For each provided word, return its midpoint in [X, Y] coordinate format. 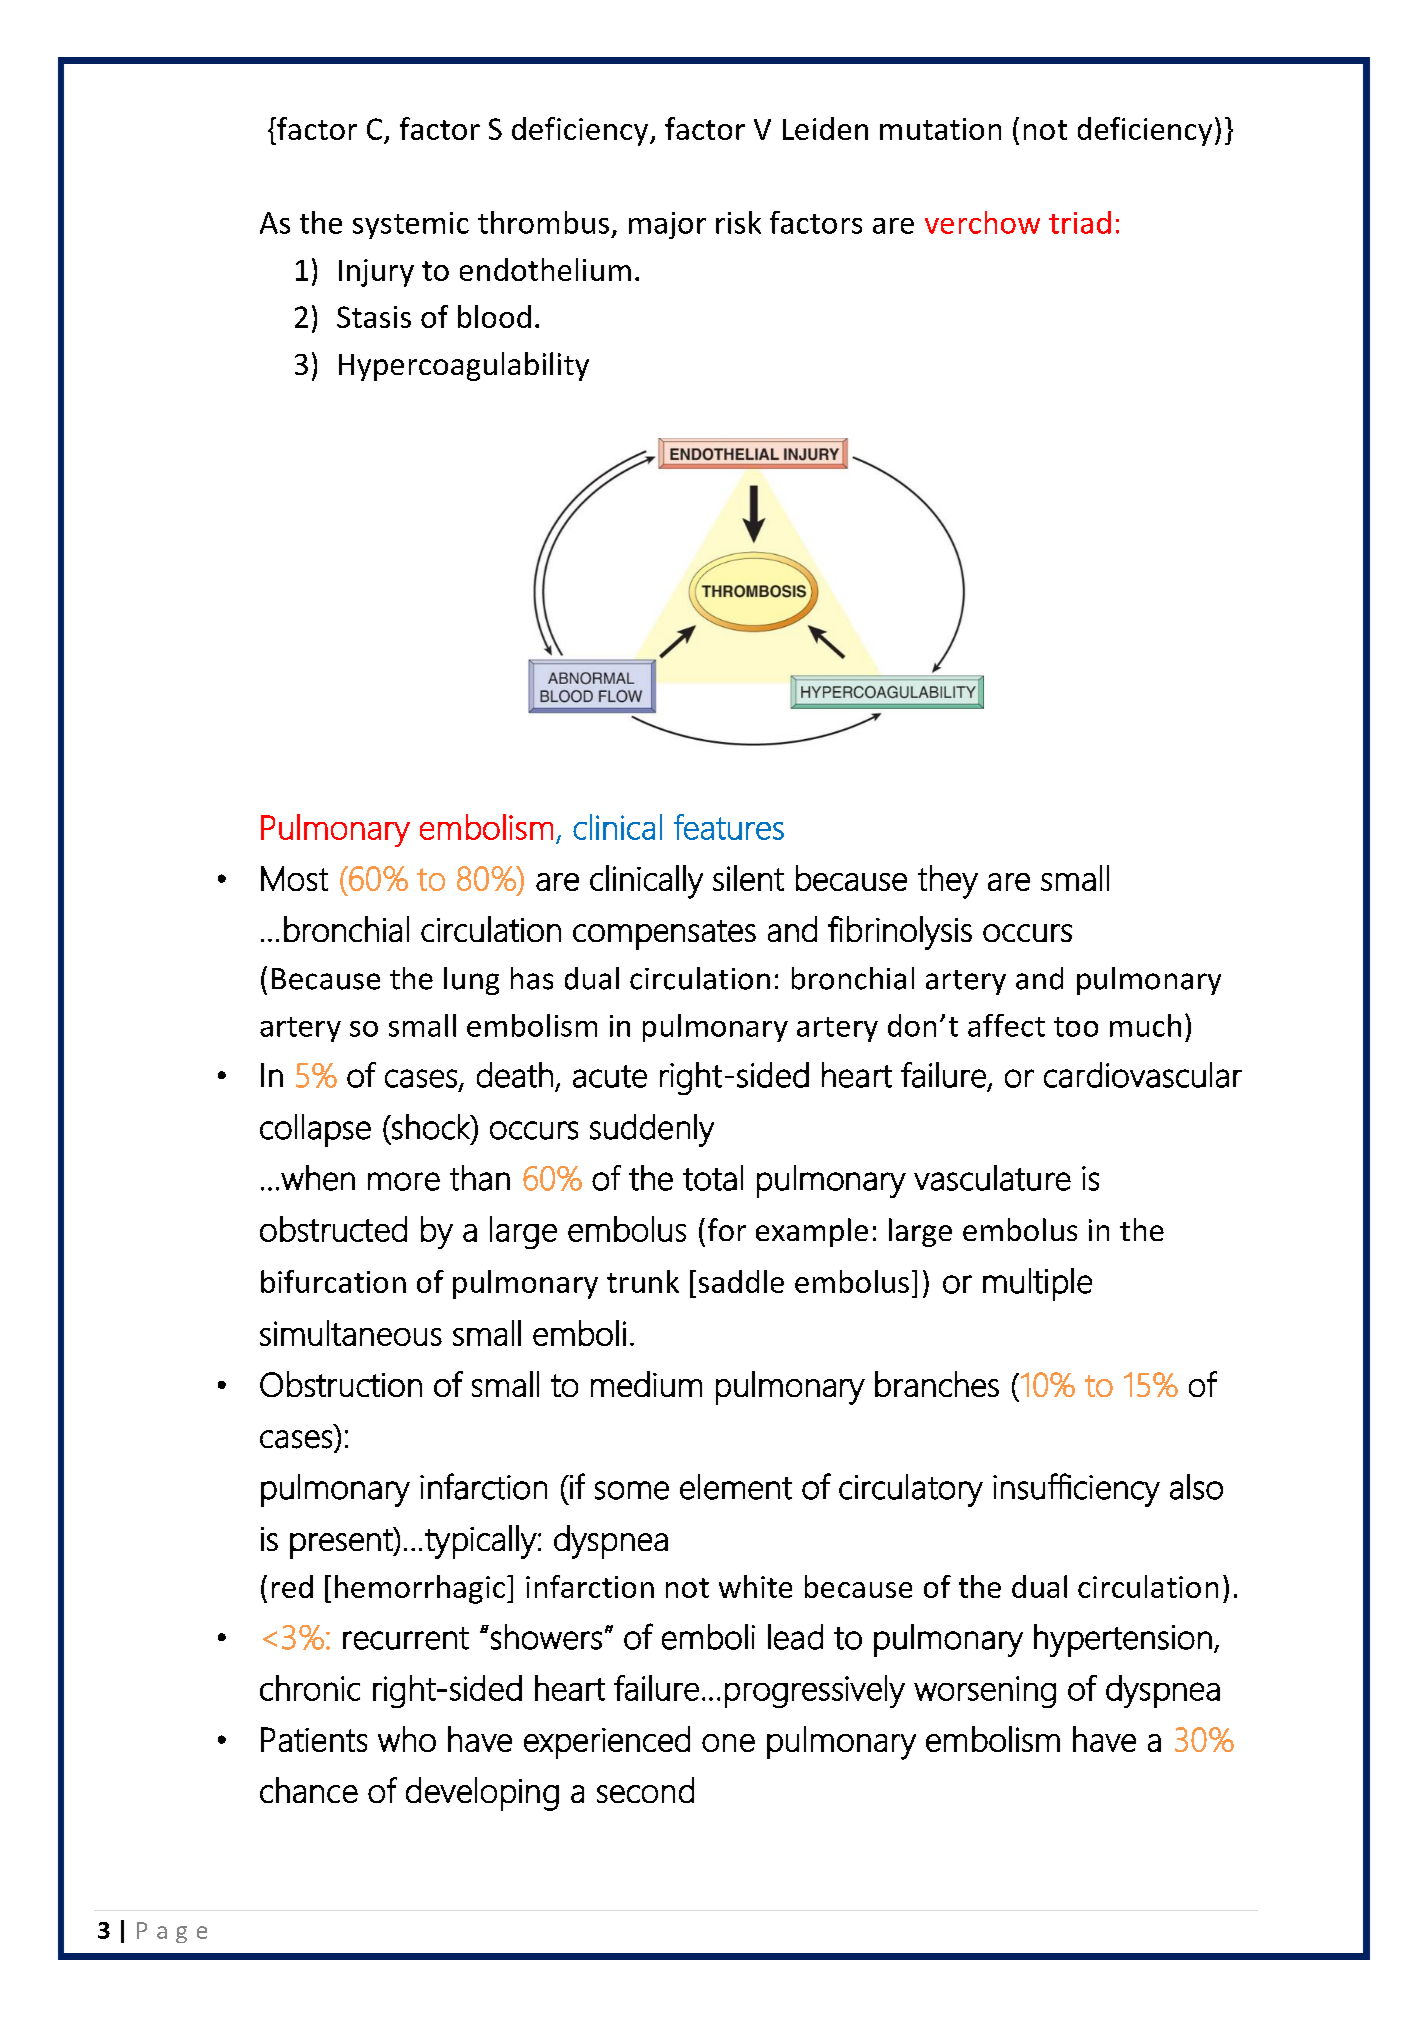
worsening [985, 1692]
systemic [411, 225]
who [407, 1739]
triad [1080, 222]
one [728, 1743]
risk [738, 222]
